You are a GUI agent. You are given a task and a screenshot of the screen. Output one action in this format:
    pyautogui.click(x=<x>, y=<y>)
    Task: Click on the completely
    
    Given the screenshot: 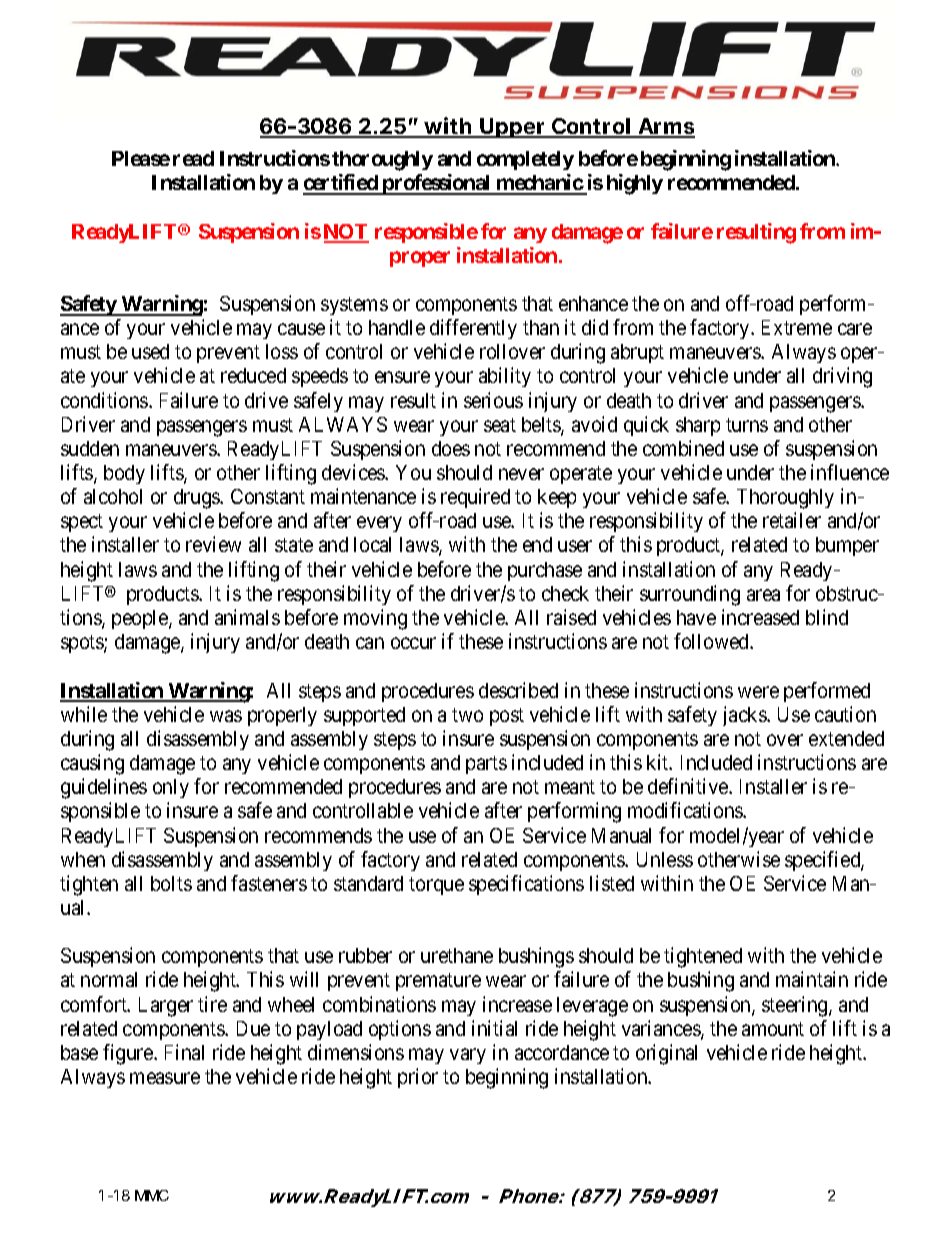 What is the action you would take?
    pyautogui.click(x=525, y=160)
